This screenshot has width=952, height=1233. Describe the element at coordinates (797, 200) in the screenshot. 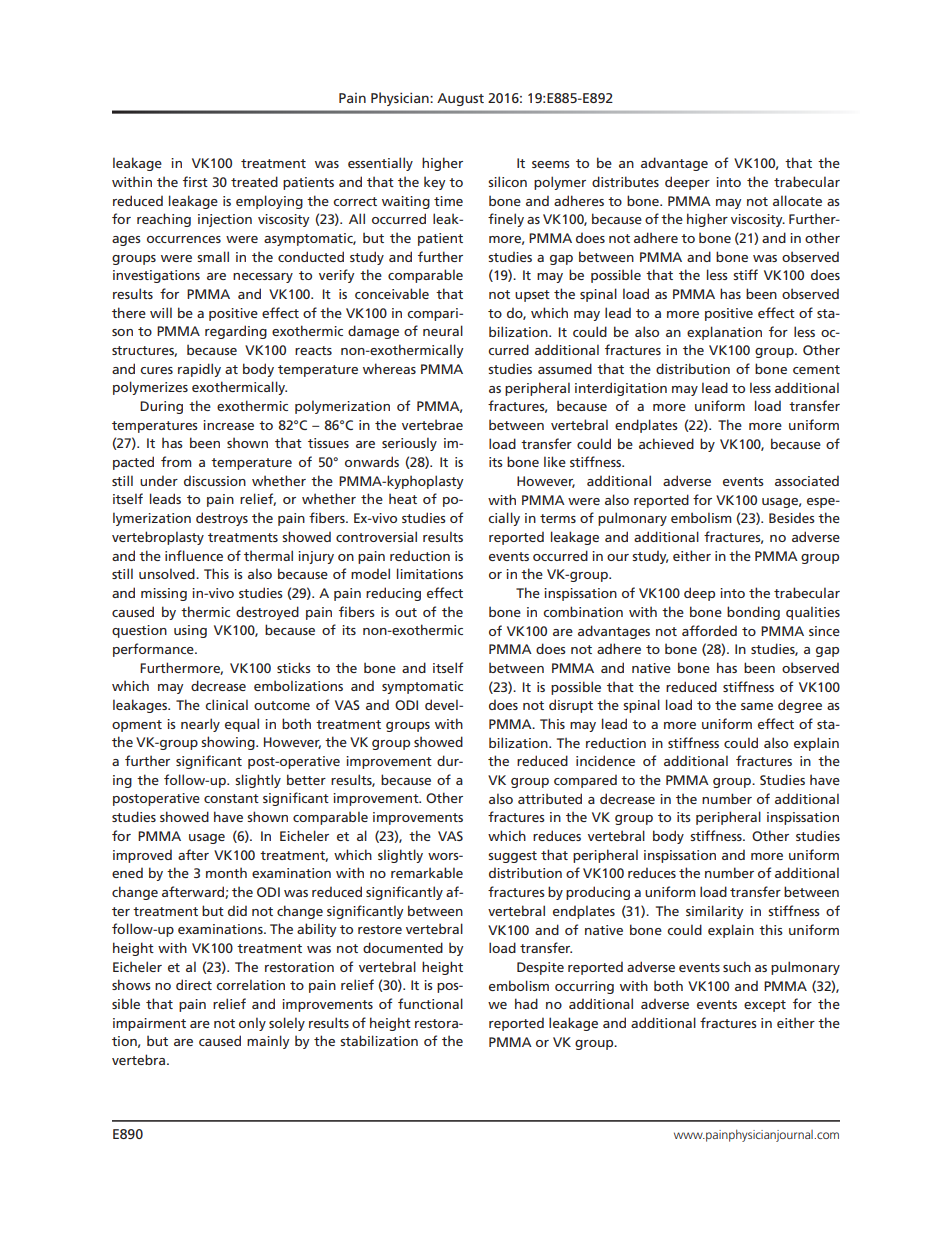

I see `allocate` at that location.
